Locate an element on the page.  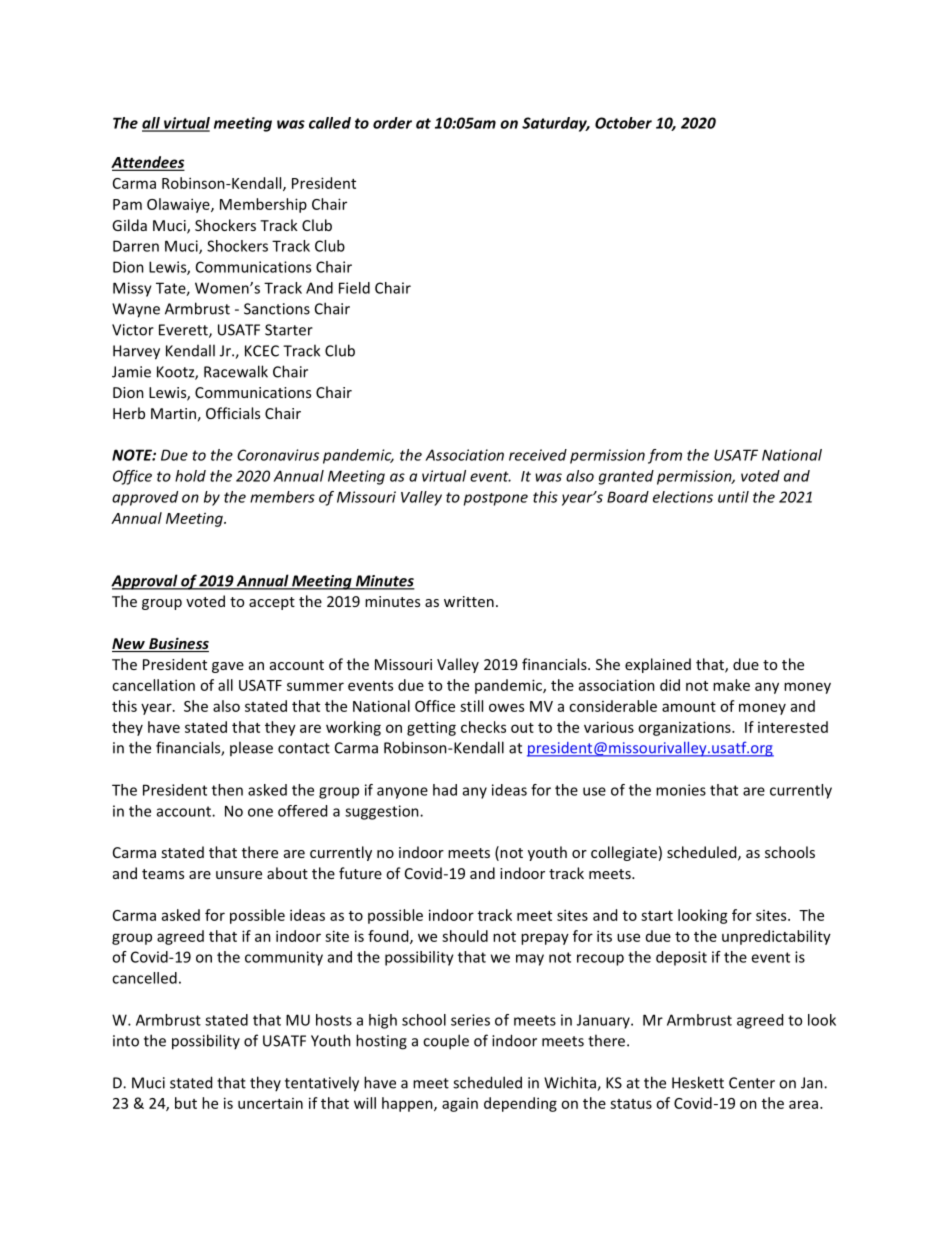
from is located at coordinates (665, 456).
